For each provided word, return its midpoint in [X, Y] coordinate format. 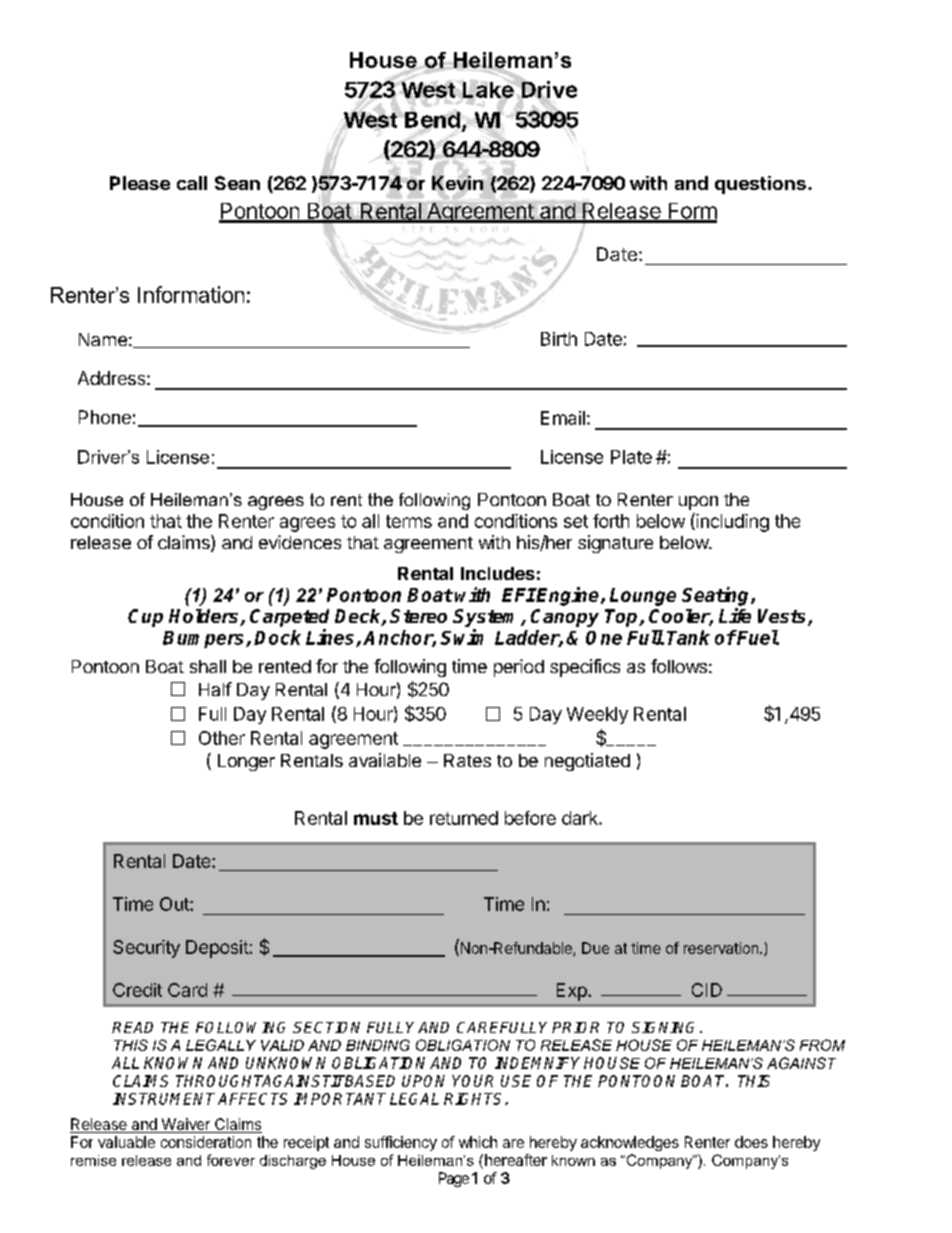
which [478, 1142]
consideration [206, 1142]
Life [735, 615]
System [487, 619]
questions [760, 185]
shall [208, 666]
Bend [432, 119]
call [192, 183]
